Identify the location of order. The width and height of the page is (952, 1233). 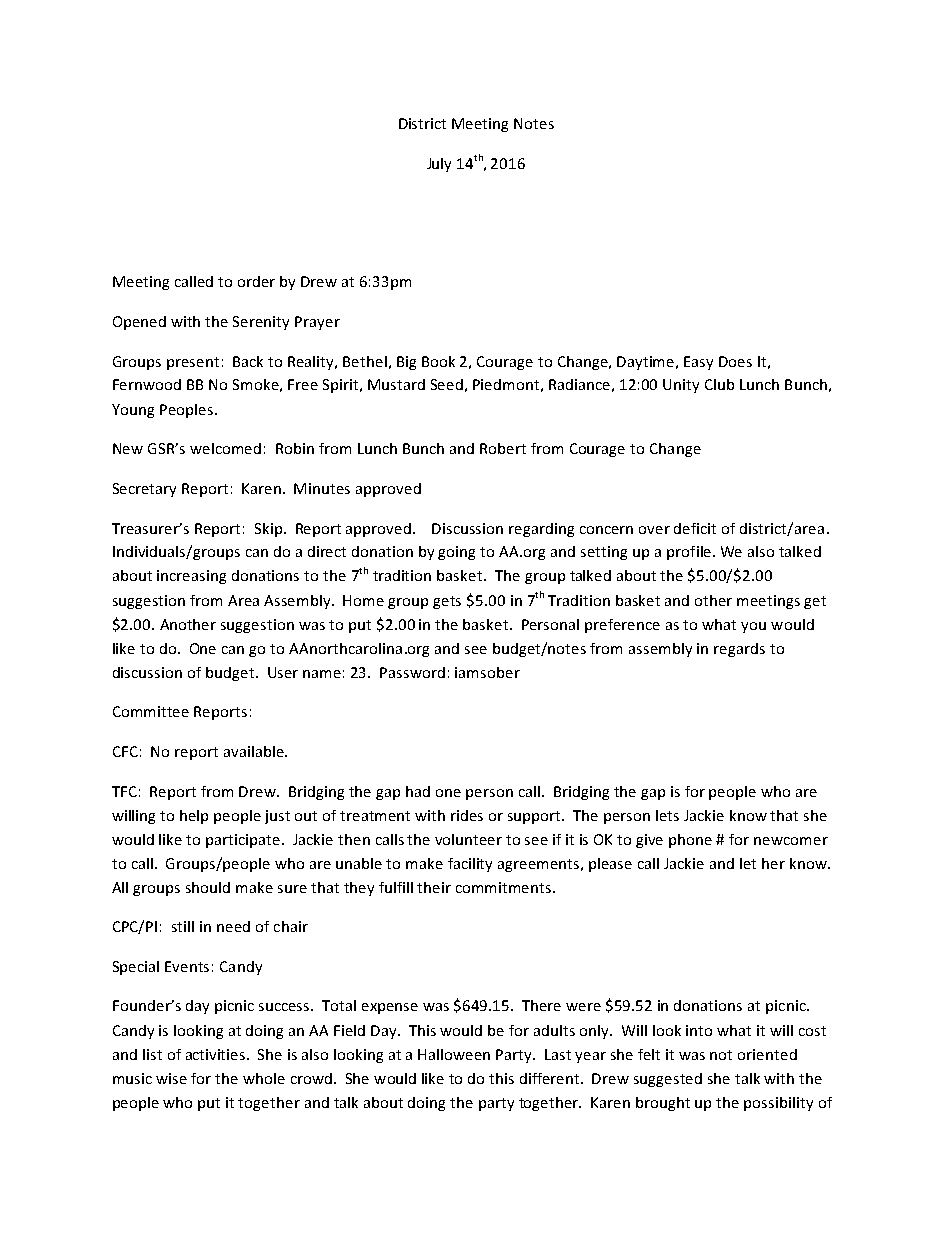
(256, 281).
